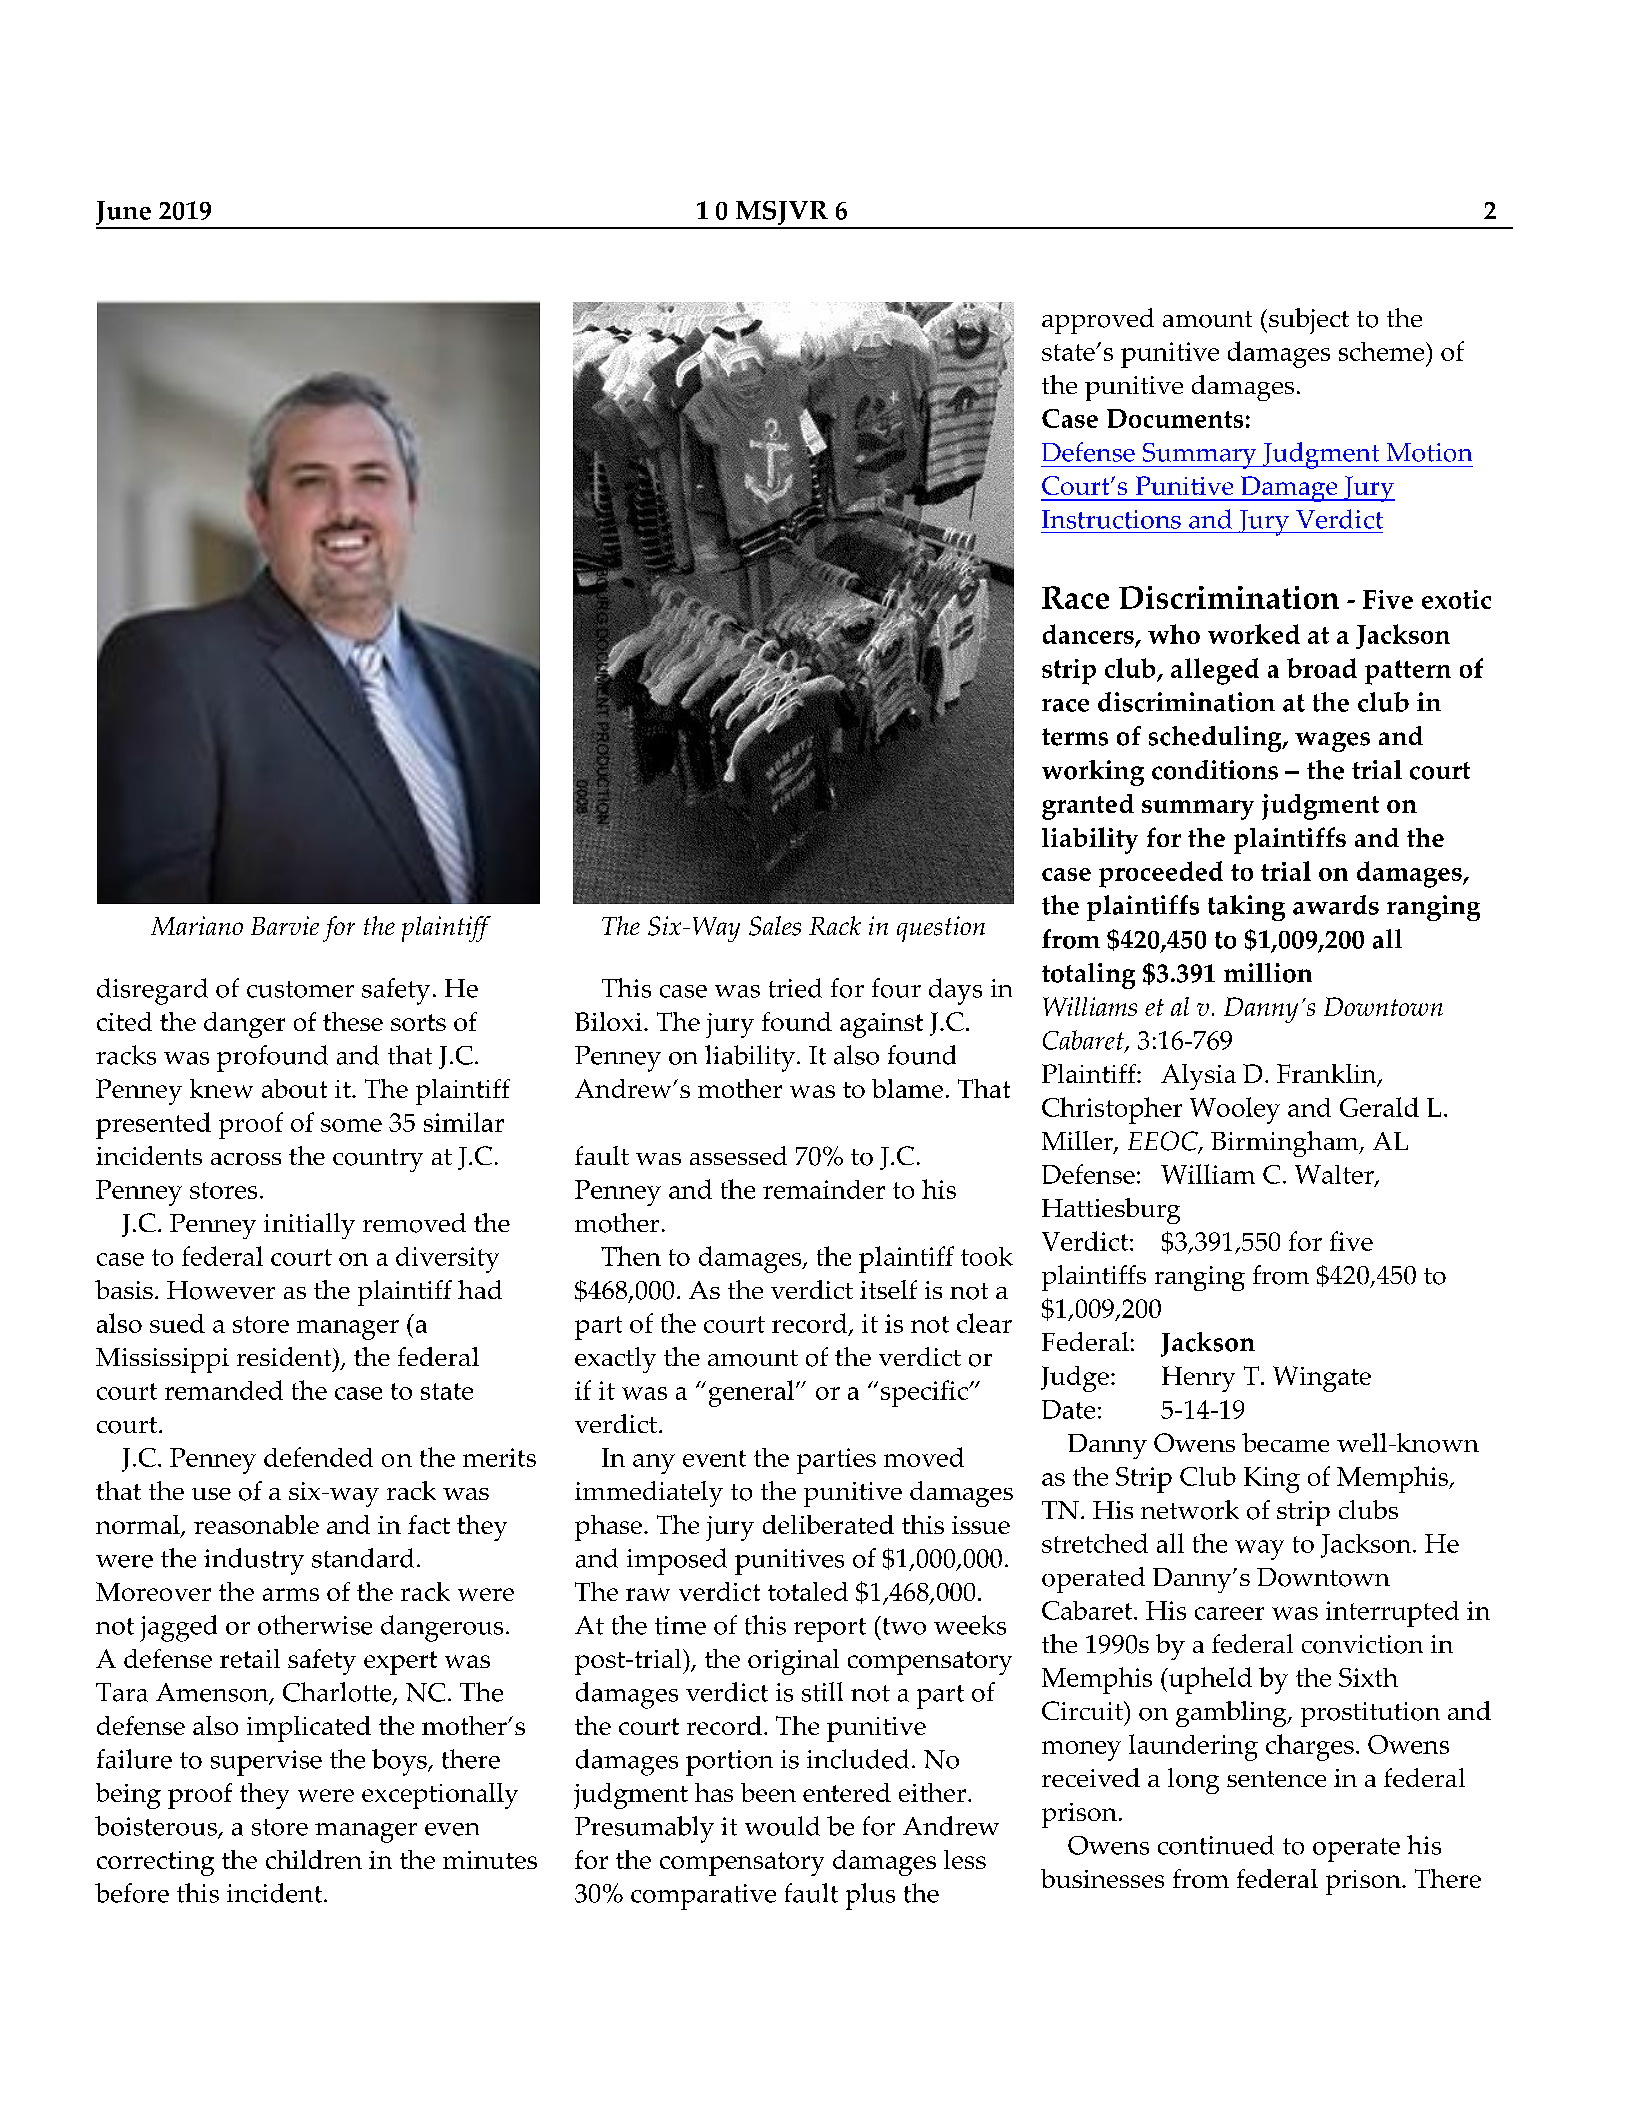  Describe the element at coordinates (294, 1088) in the page. I see `about` at that location.
